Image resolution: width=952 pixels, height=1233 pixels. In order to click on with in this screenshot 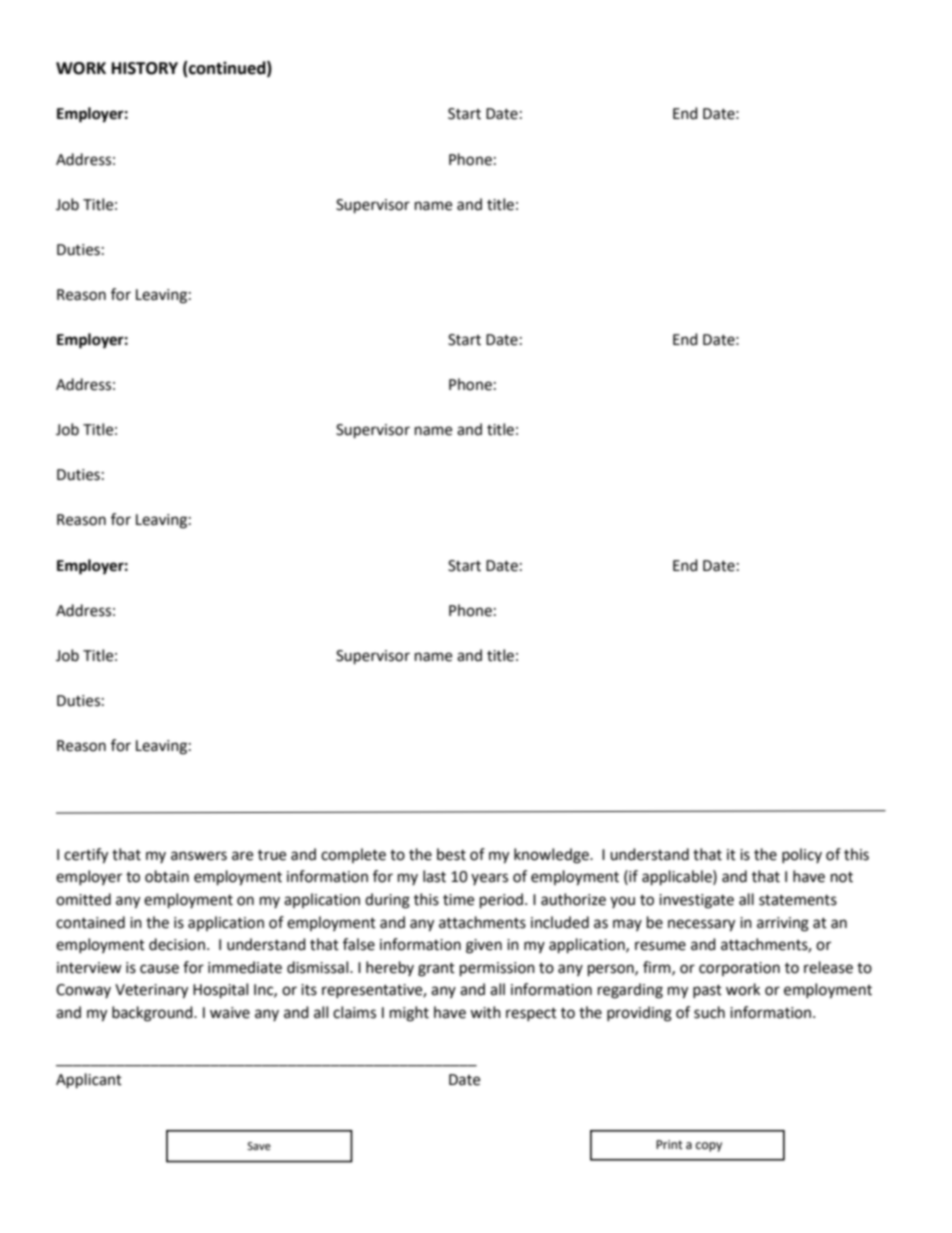, I will do `click(485, 1012)`.
